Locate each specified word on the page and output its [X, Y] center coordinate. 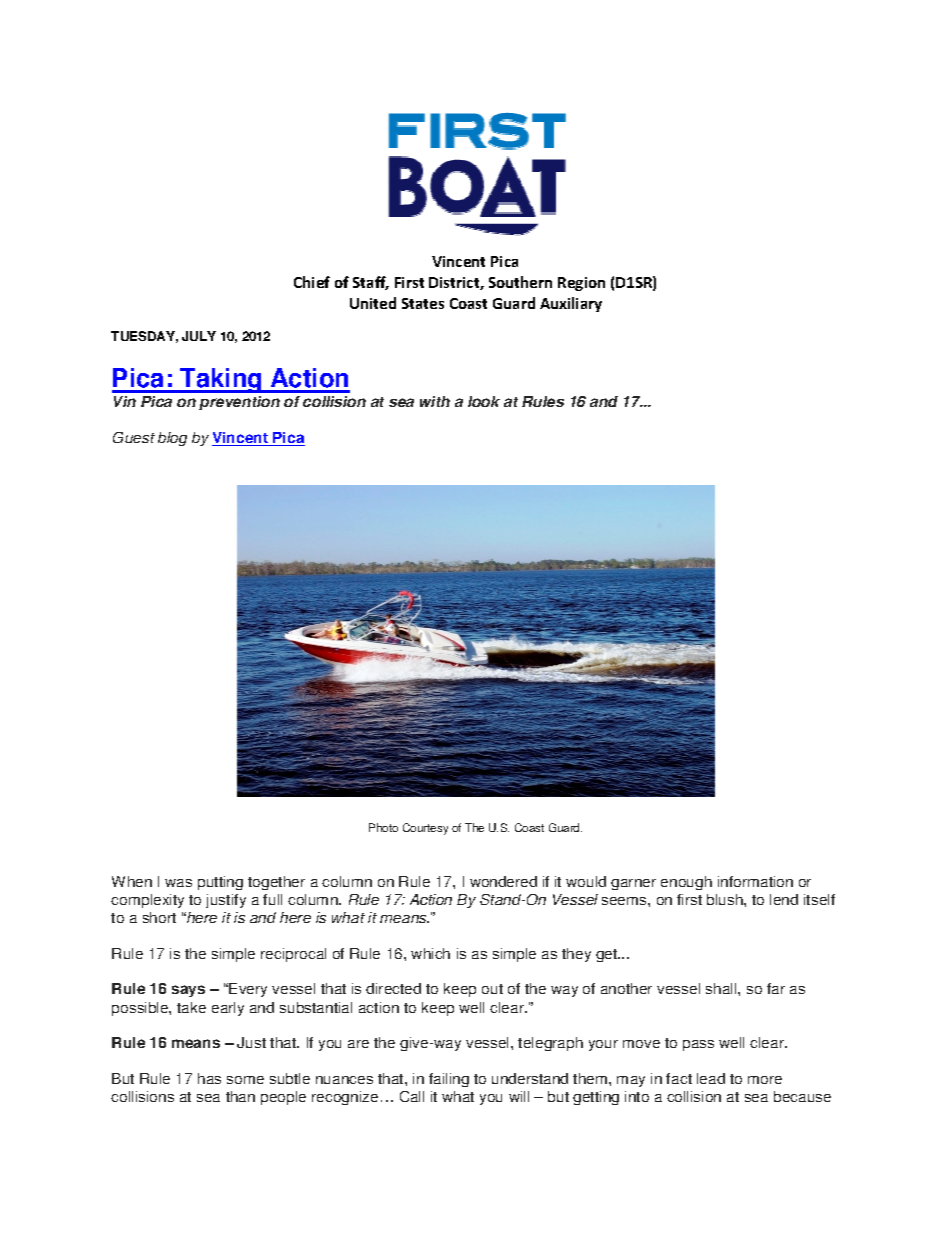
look [484, 401]
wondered [503, 881]
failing [449, 1080]
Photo [383, 827]
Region [581, 284]
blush [726, 899]
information [755, 881]
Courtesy [425, 829]
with [435, 401]
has [209, 1078]
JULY [199, 336]
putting [220, 883]
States [423, 303]
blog [172, 439]
